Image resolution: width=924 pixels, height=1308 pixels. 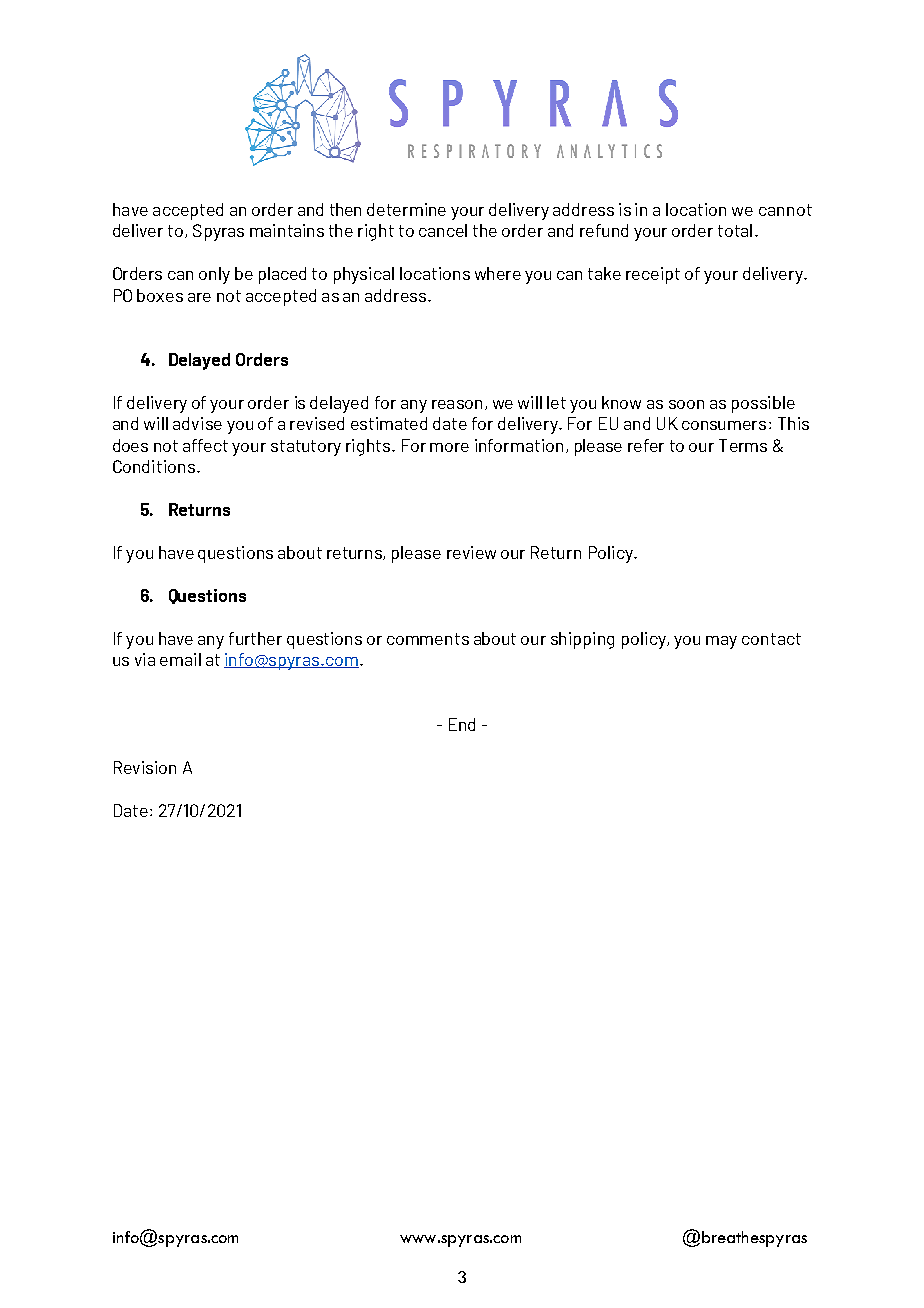 I want to click on review, so click(x=471, y=552).
